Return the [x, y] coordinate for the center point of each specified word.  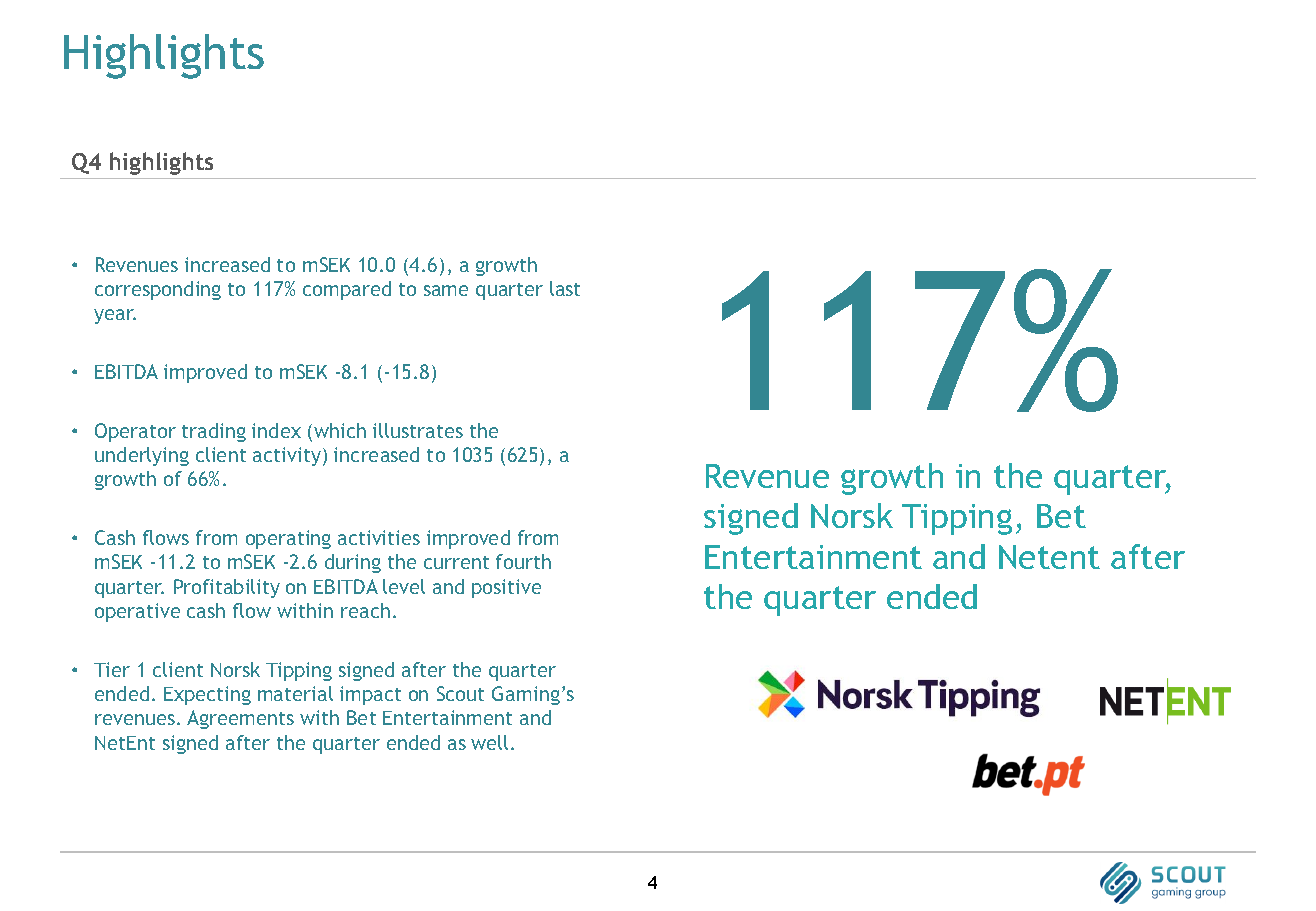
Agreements [240, 719]
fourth [523, 561]
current [456, 562]
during [353, 563]
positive [506, 588]
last [565, 288]
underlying [142, 456]
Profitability [227, 588]
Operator [135, 432]
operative [137, 612]
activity [288, 456]
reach [365, 610]
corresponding [158, 290]
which [340, 430]
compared [347, 290]
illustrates [418, 430]
